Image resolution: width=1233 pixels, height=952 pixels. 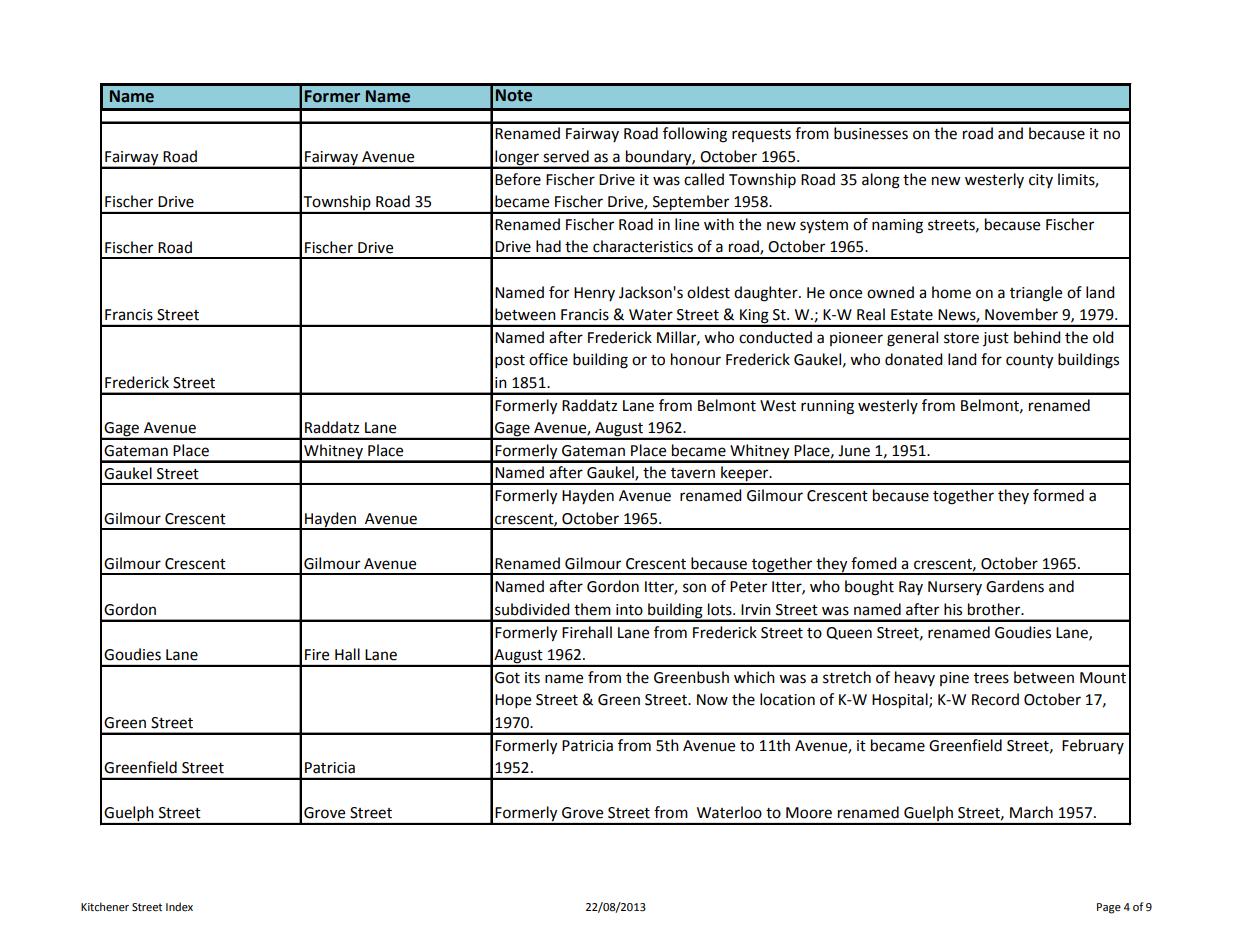 What do you see at coordinates (592, 609) in the document?
I see `them` at bounding box center [592, 609].
